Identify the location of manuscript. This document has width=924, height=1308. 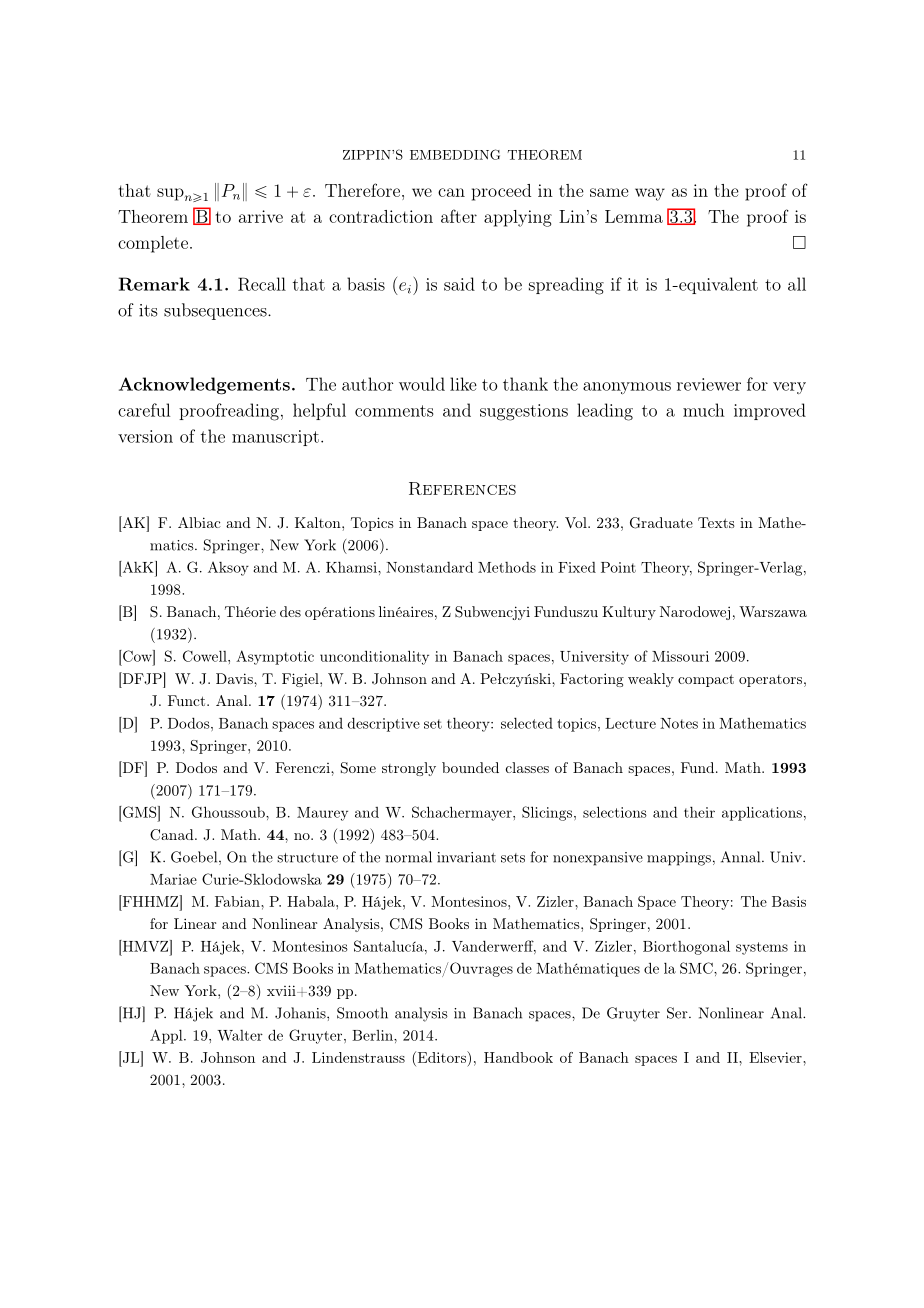
(275, 438).
